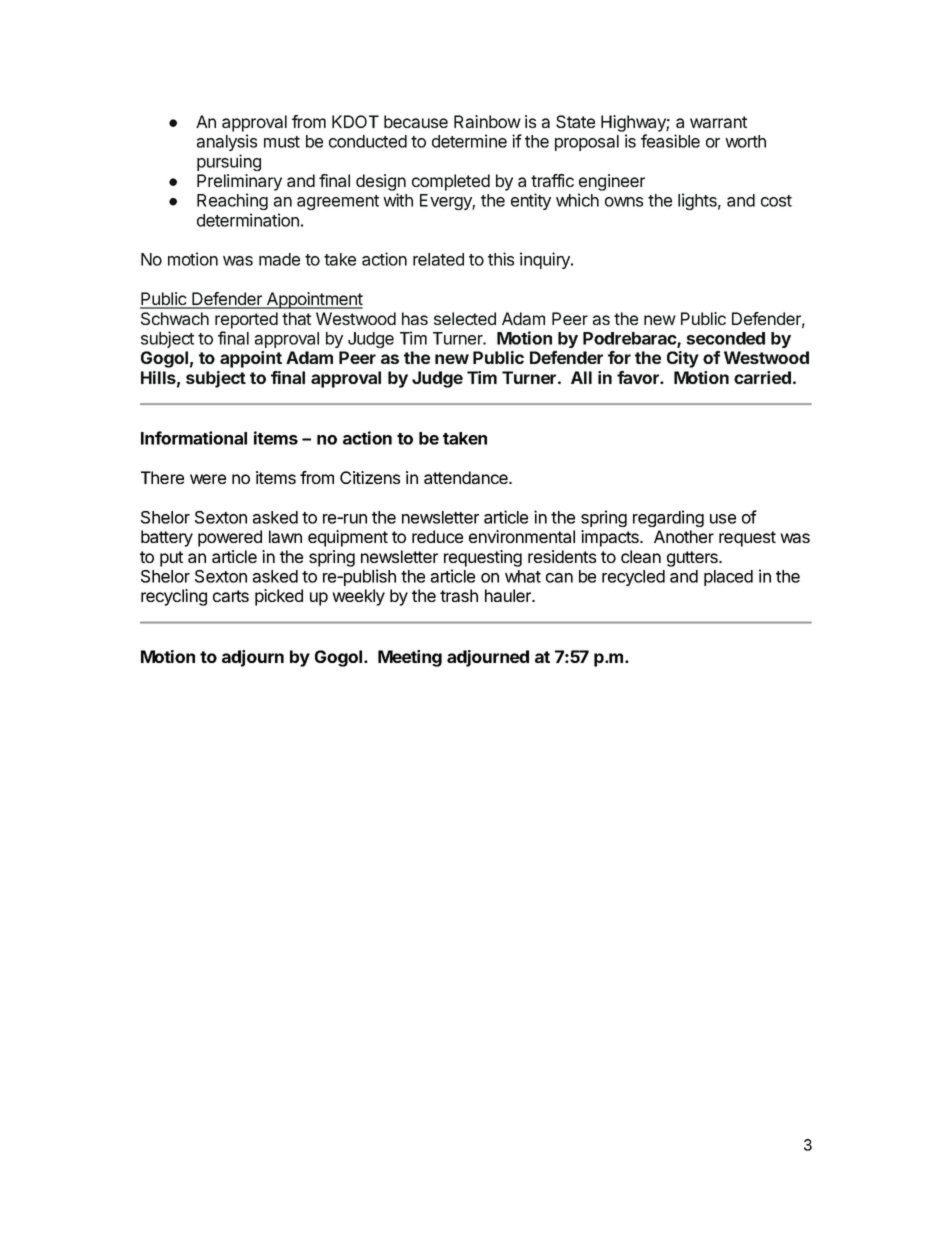 This document has height=1233, width=952. What do you see at coordinates (410, 658) in the document?
I see `Meeting` at bounding box center [410, 658].
